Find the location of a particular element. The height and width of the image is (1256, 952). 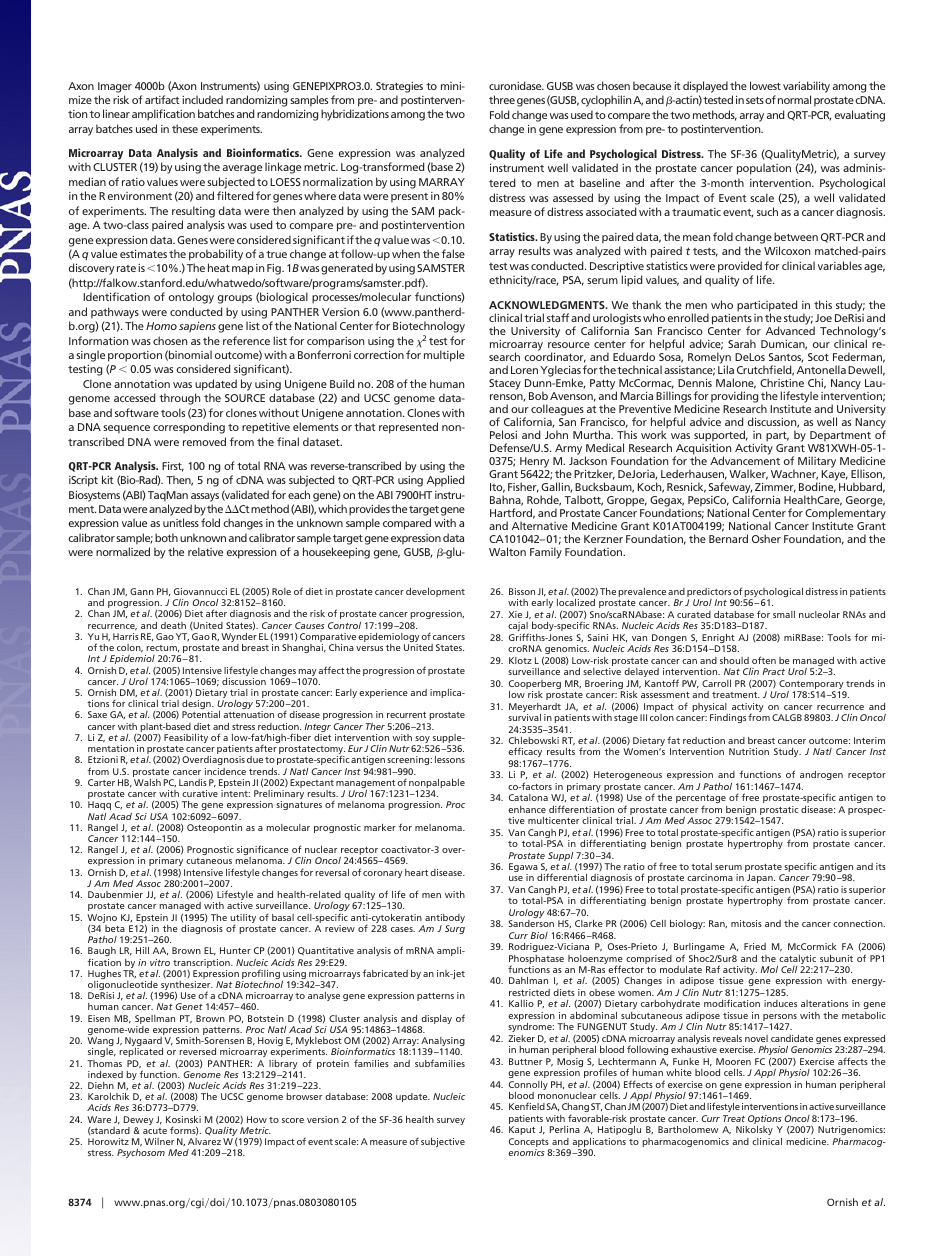

Stacey is located at coordinates (505, 384).
